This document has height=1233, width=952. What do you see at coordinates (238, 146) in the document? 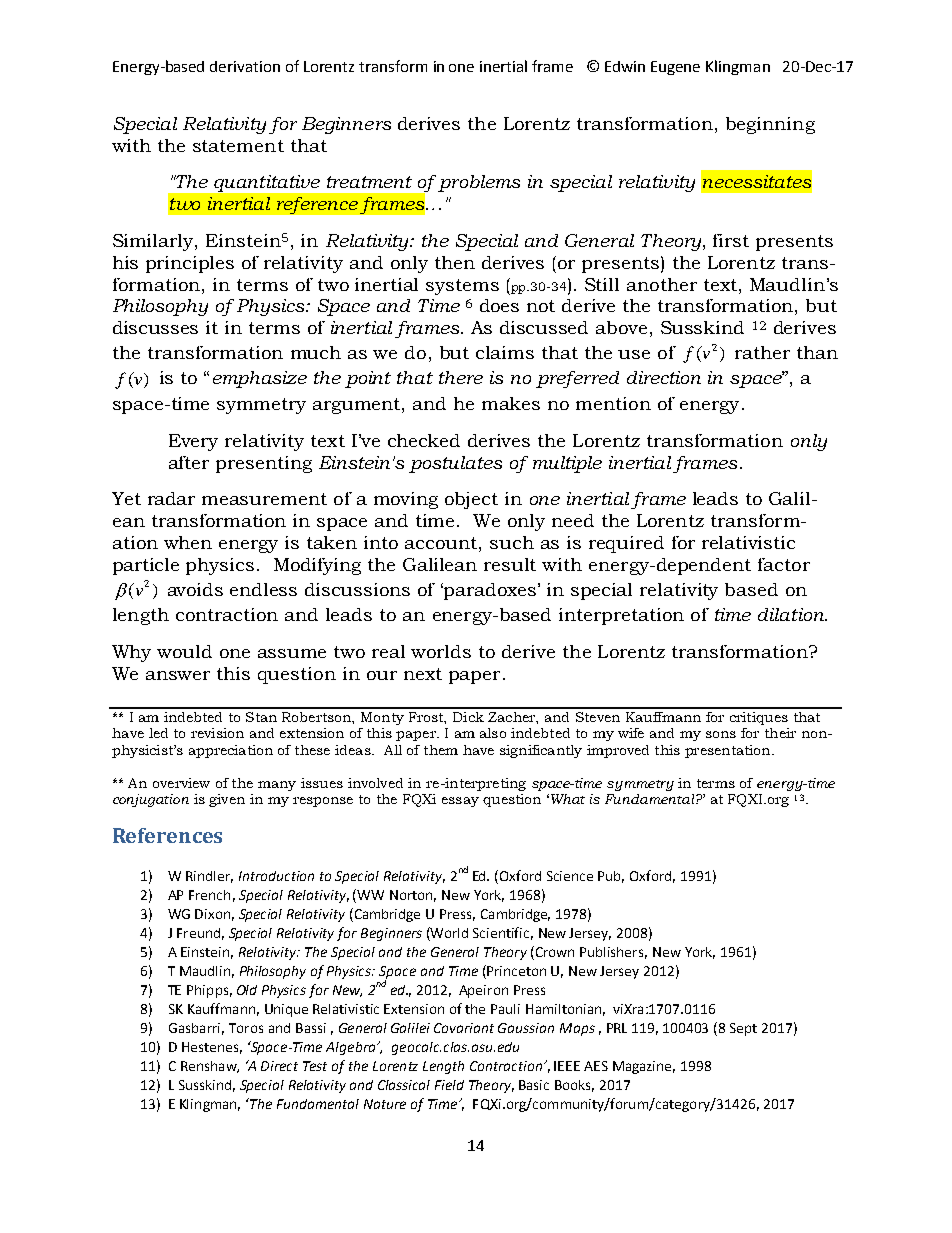
I see `statement` at bounding box center [238, 146].
